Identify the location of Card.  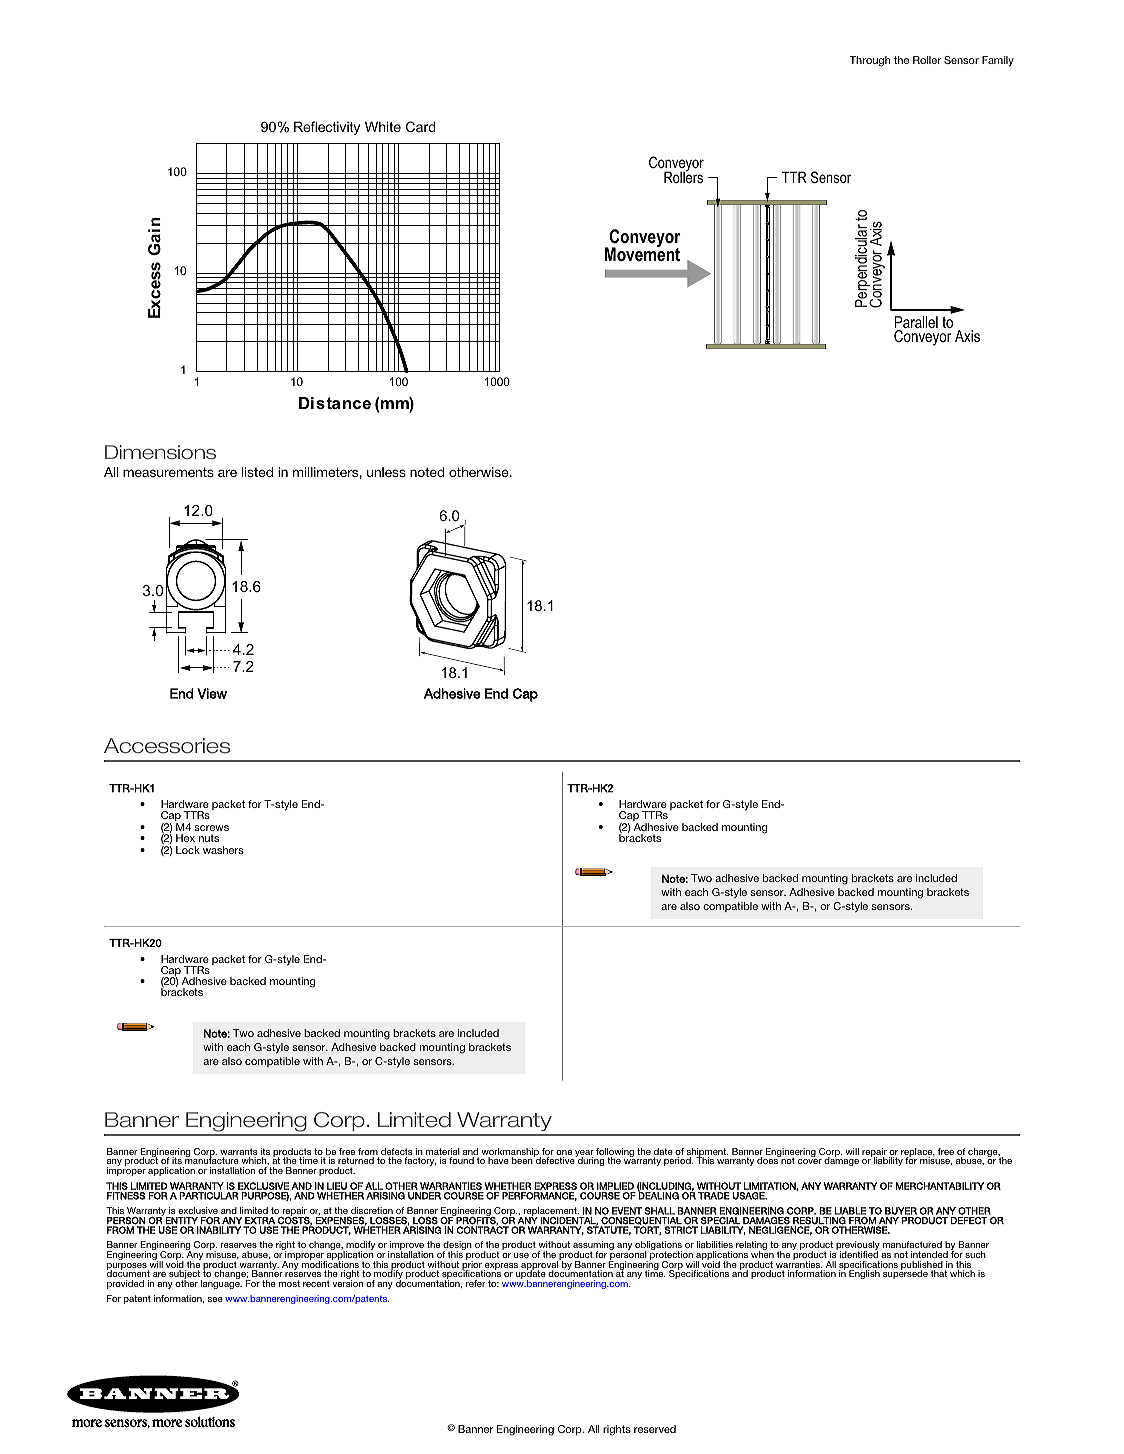
(420, 126).
